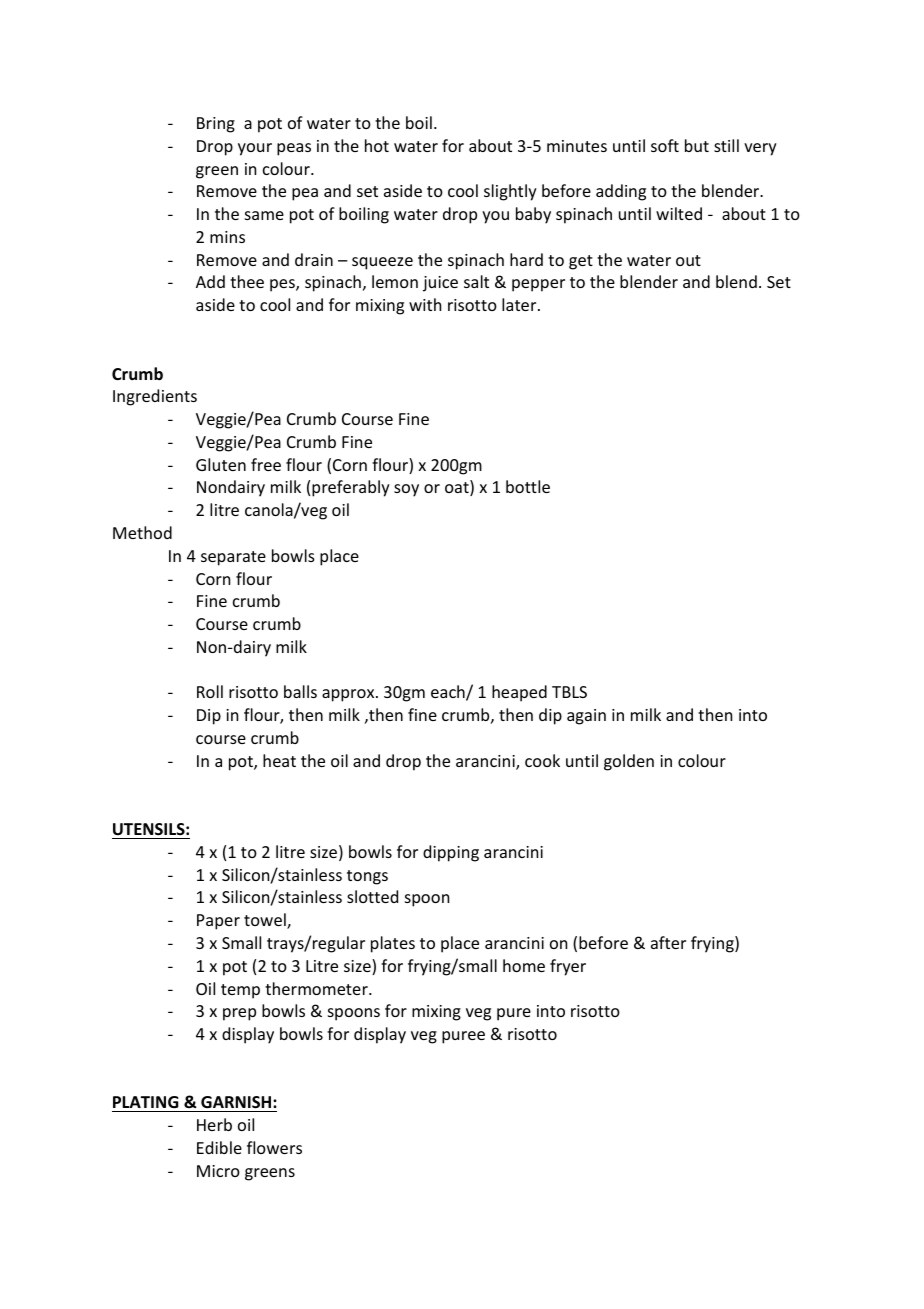 The width and height of the screenshot is (924, 1309). What do you see at coordinates (458, 489) in the screenshot?
I see `oat` at bounding box center [458, 489].
